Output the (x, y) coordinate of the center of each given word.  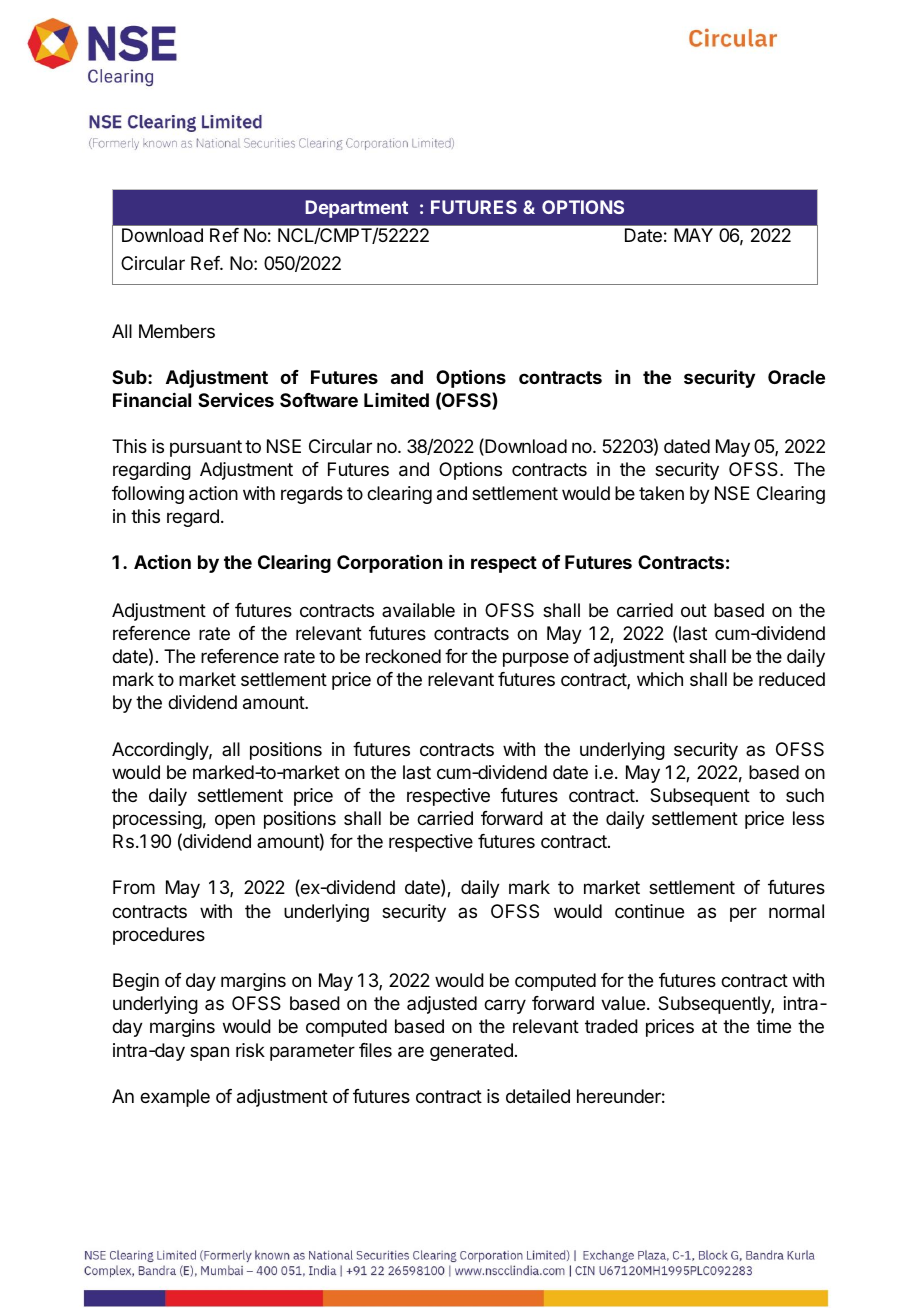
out (694, 610)
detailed (538, 1096)
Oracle (796, 377)
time (773, 1026)
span (209, 1053)
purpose (536, 659)
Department (356, 209)
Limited (396, 400)
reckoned (403, 656)
